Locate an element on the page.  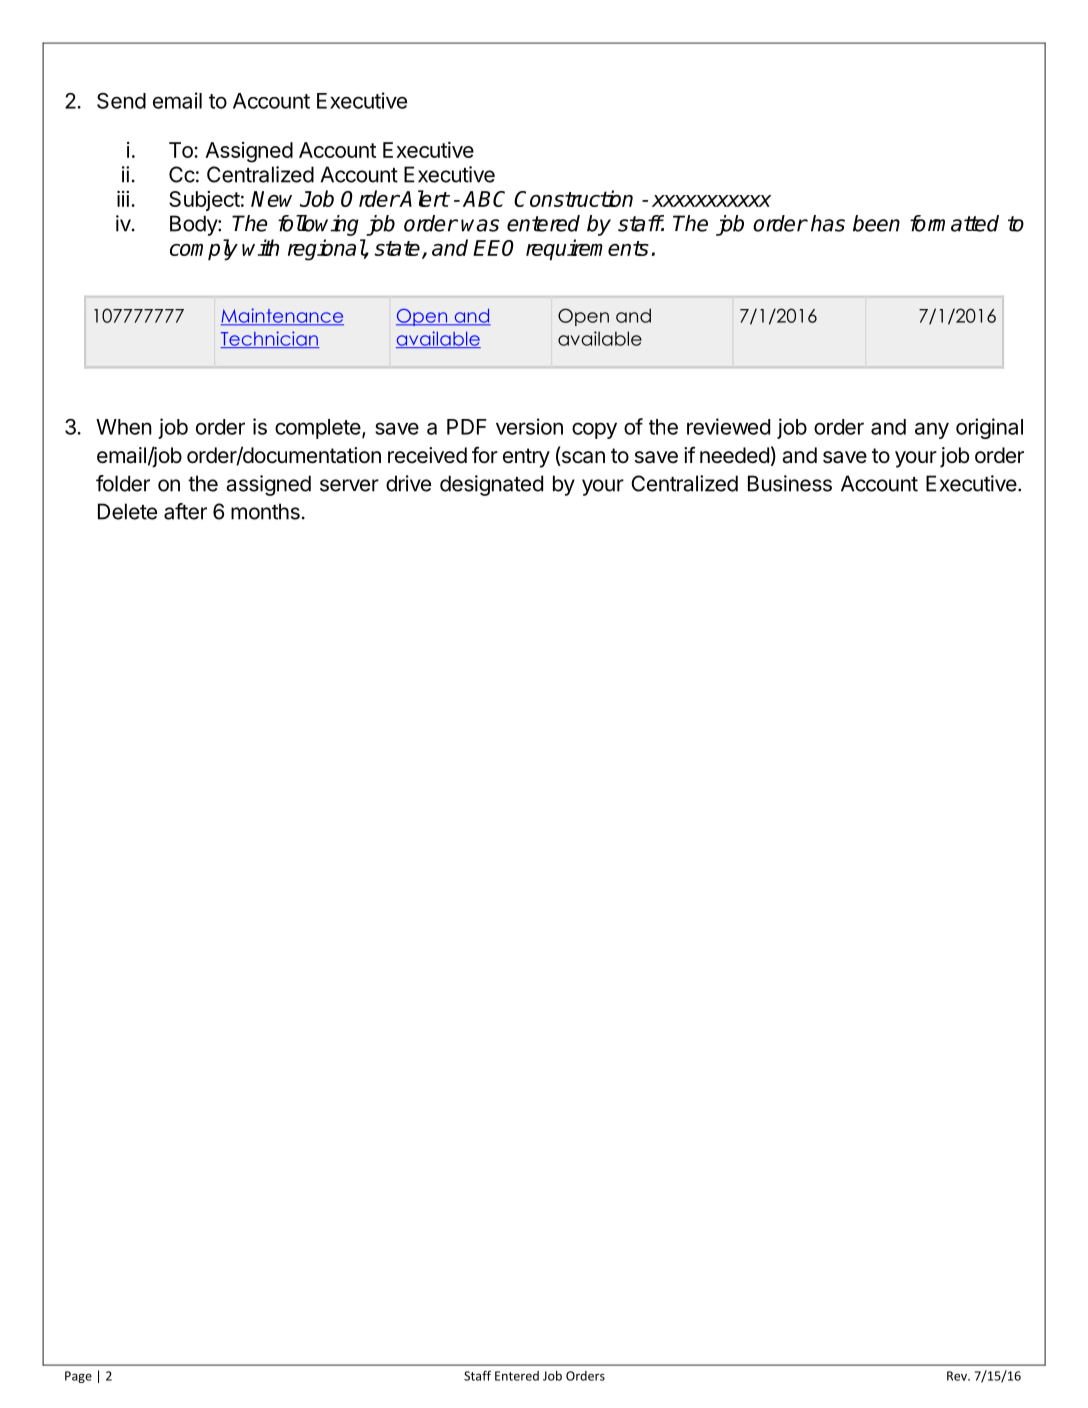
after is located at coordinates (185, 511).
